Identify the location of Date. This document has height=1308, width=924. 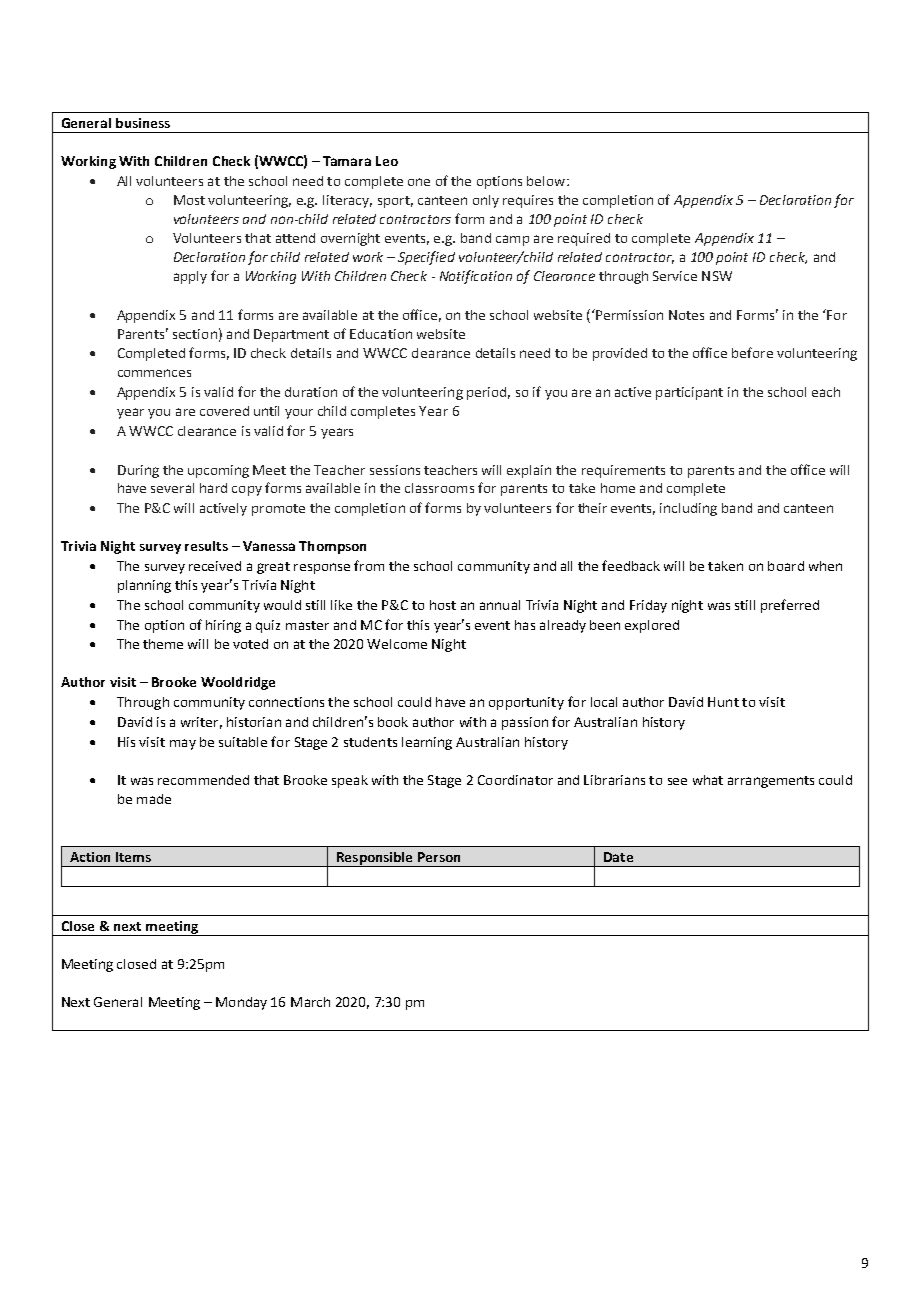
(618, 857).
